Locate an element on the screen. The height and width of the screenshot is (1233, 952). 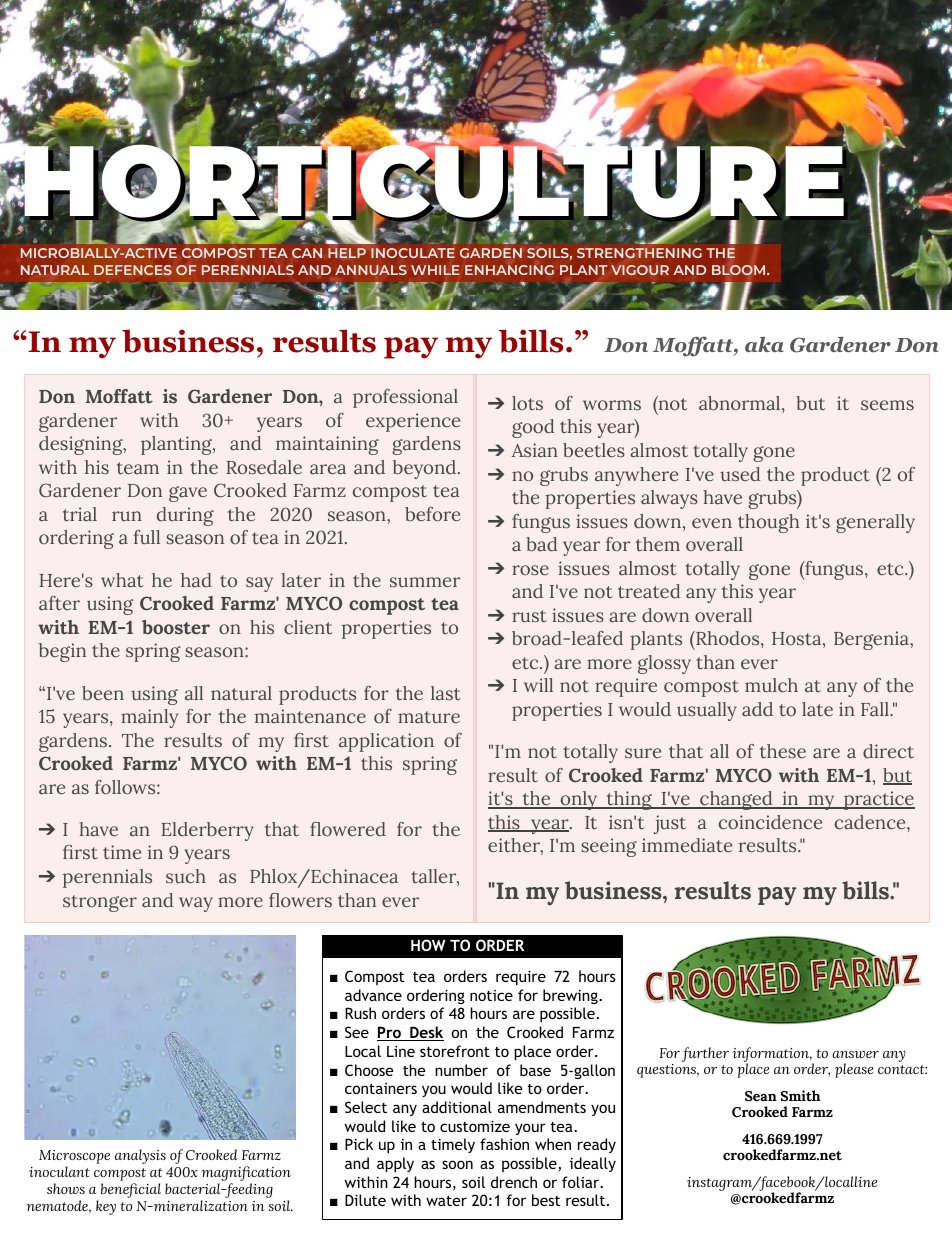
analysis is located at coordinates (140, 1156).
